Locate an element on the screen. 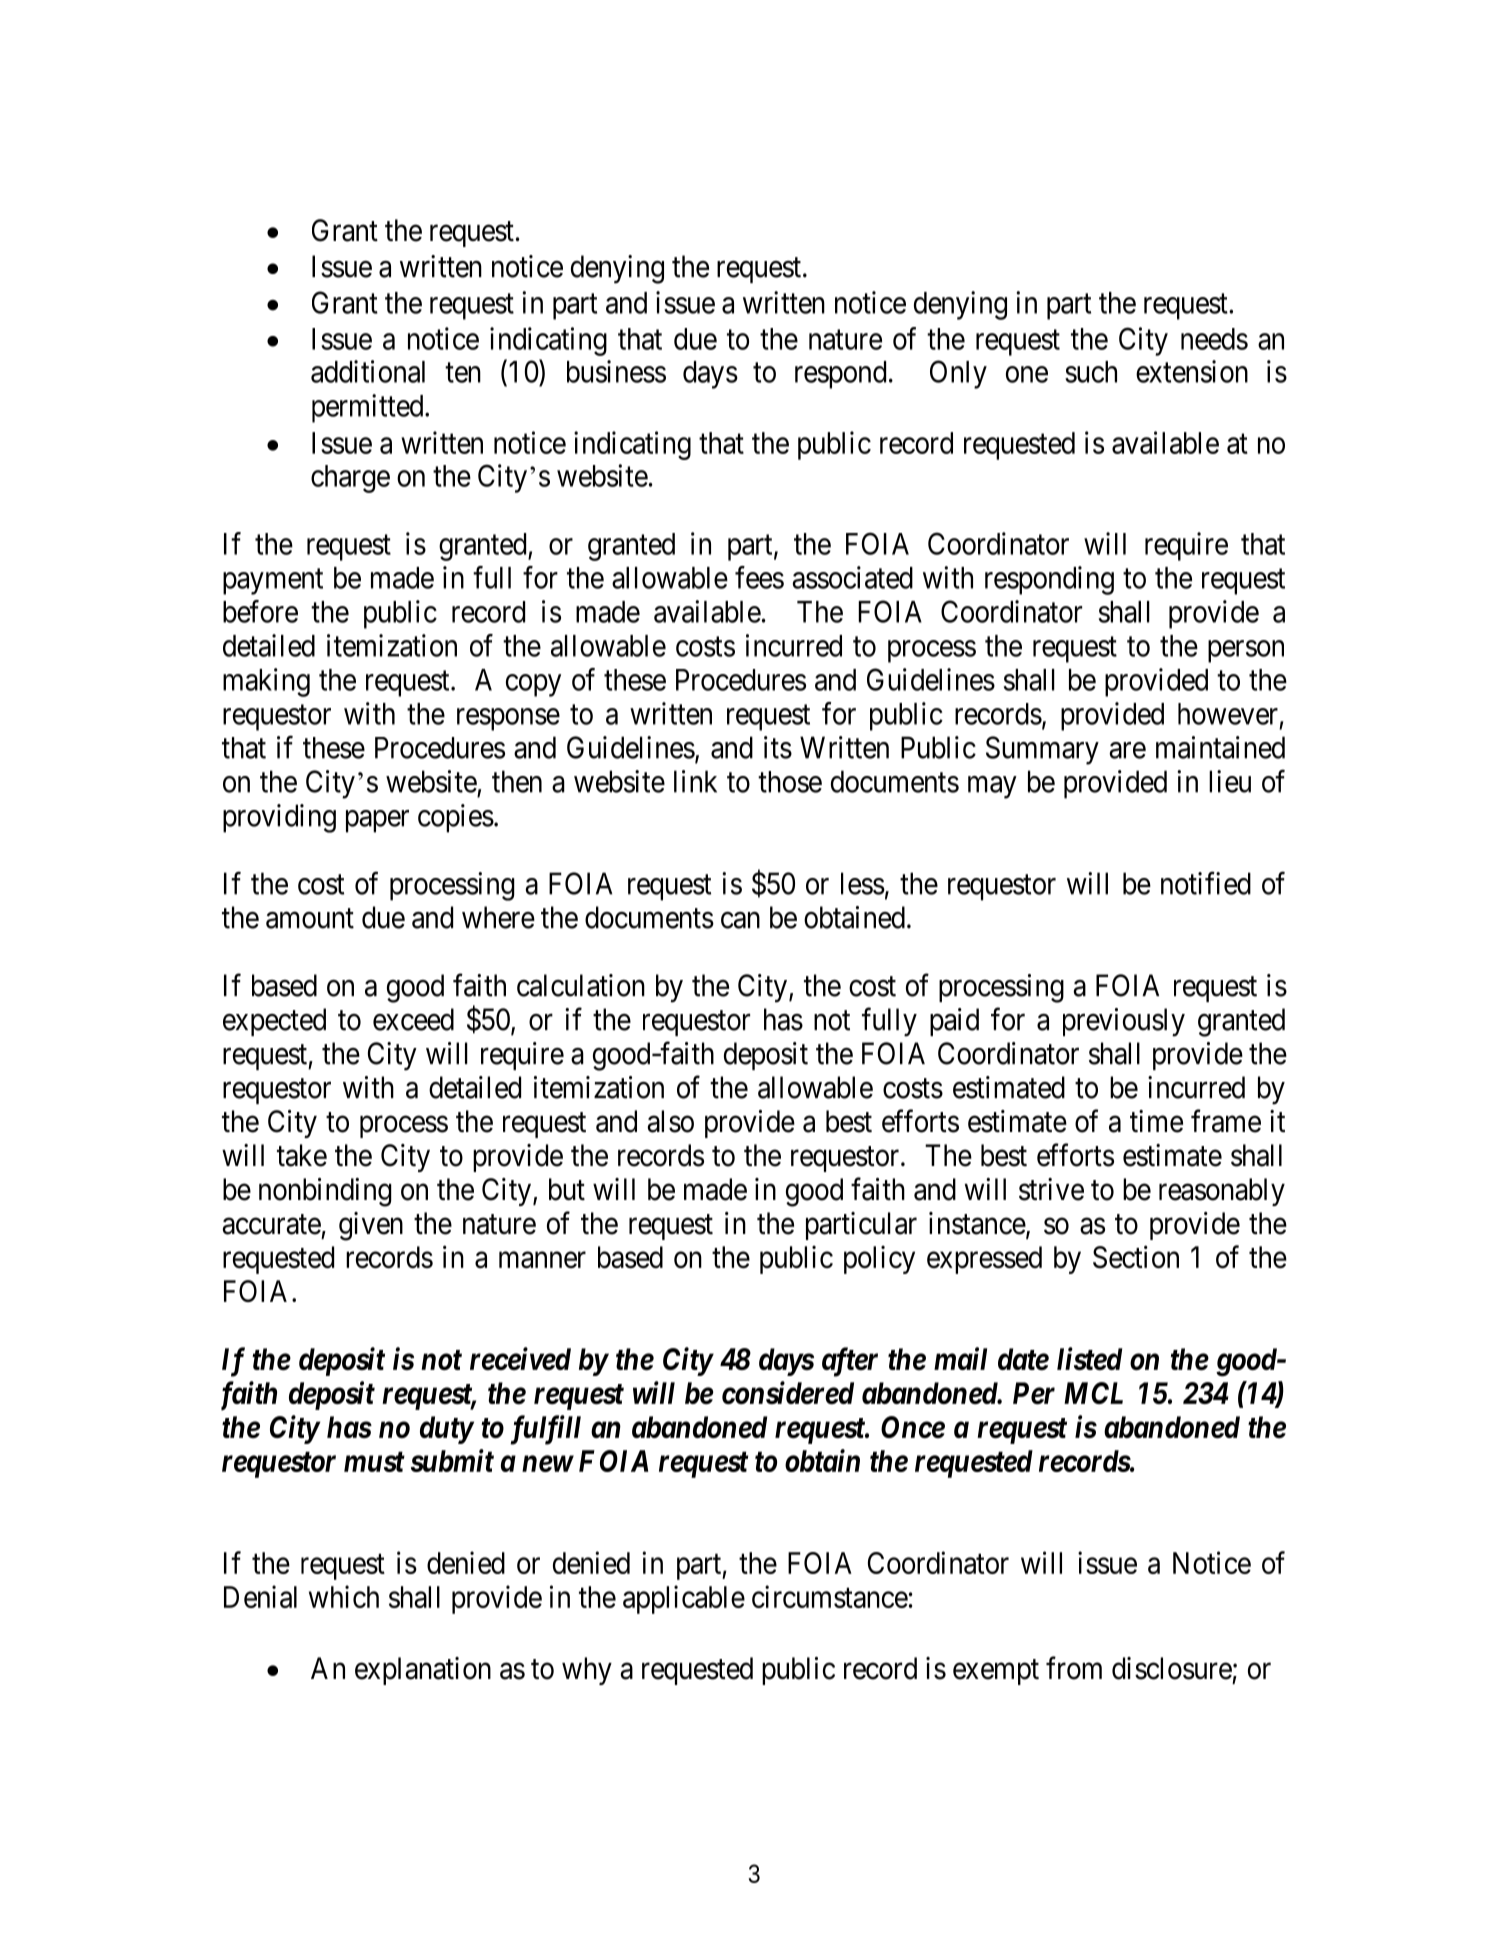 Image resolution: width=1507 pixels, height=1950 pixels. considered is located at coordinates (788, 1393).
